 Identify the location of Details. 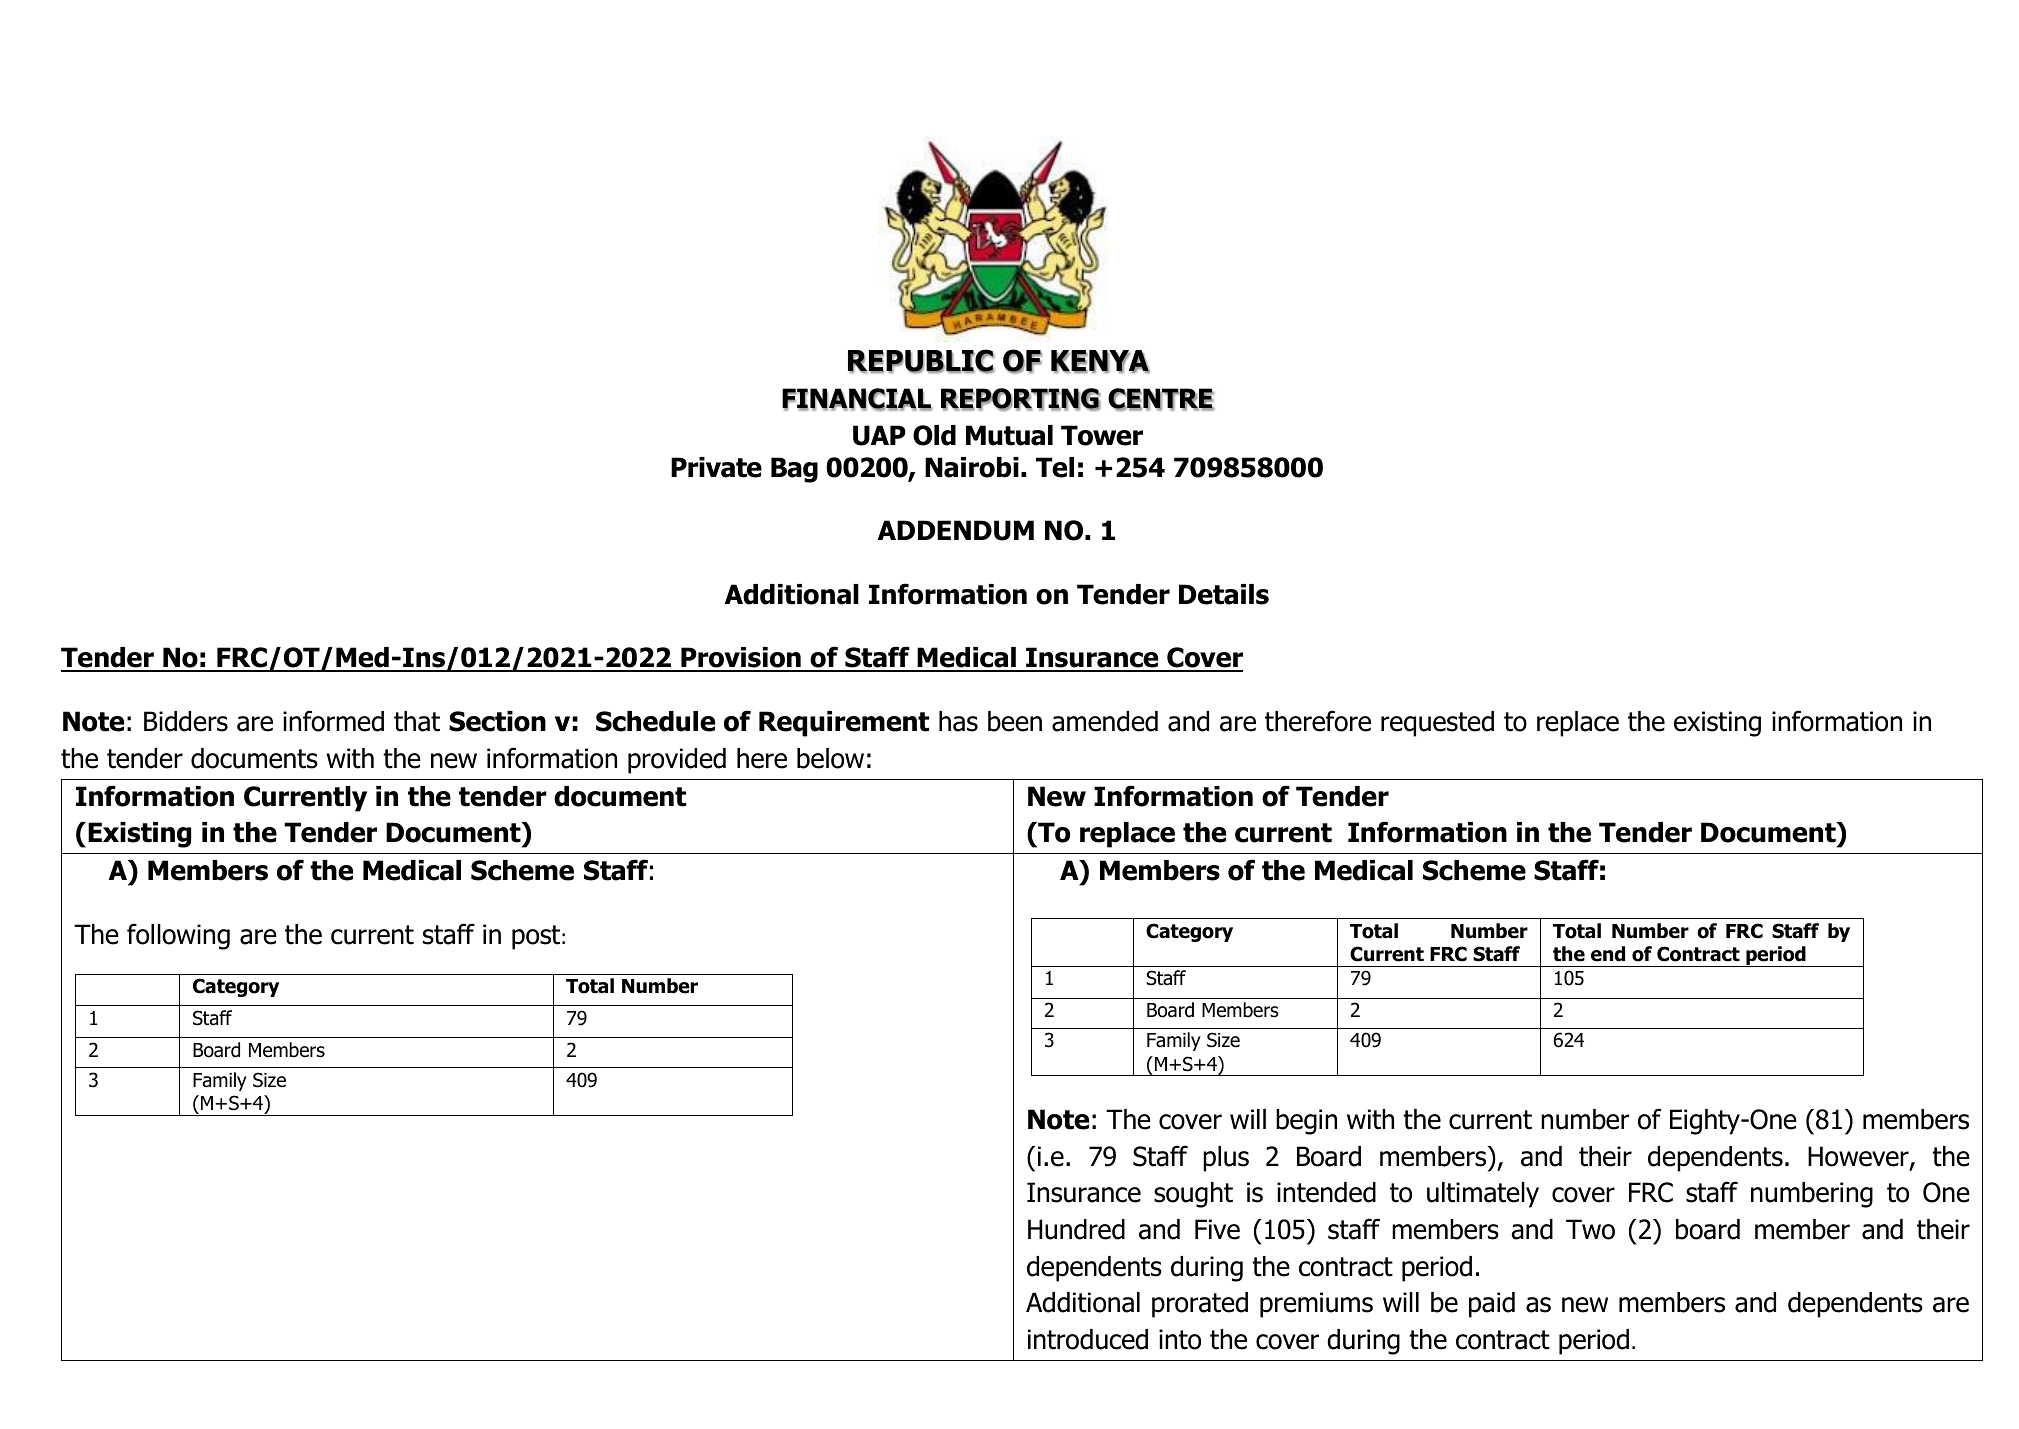
(1224, 594).
